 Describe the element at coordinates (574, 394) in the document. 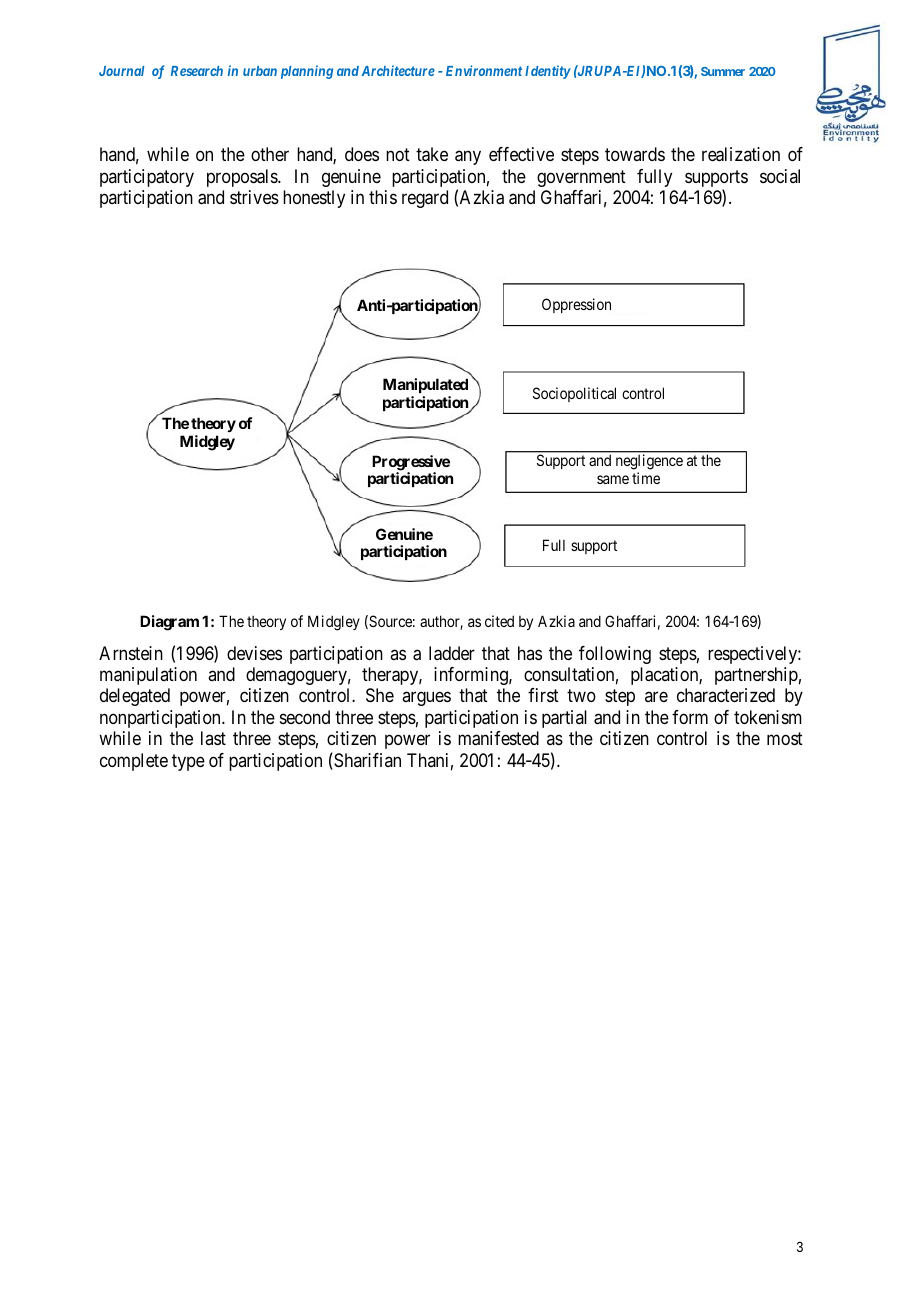

I see `Sociopolitical` at that location.
